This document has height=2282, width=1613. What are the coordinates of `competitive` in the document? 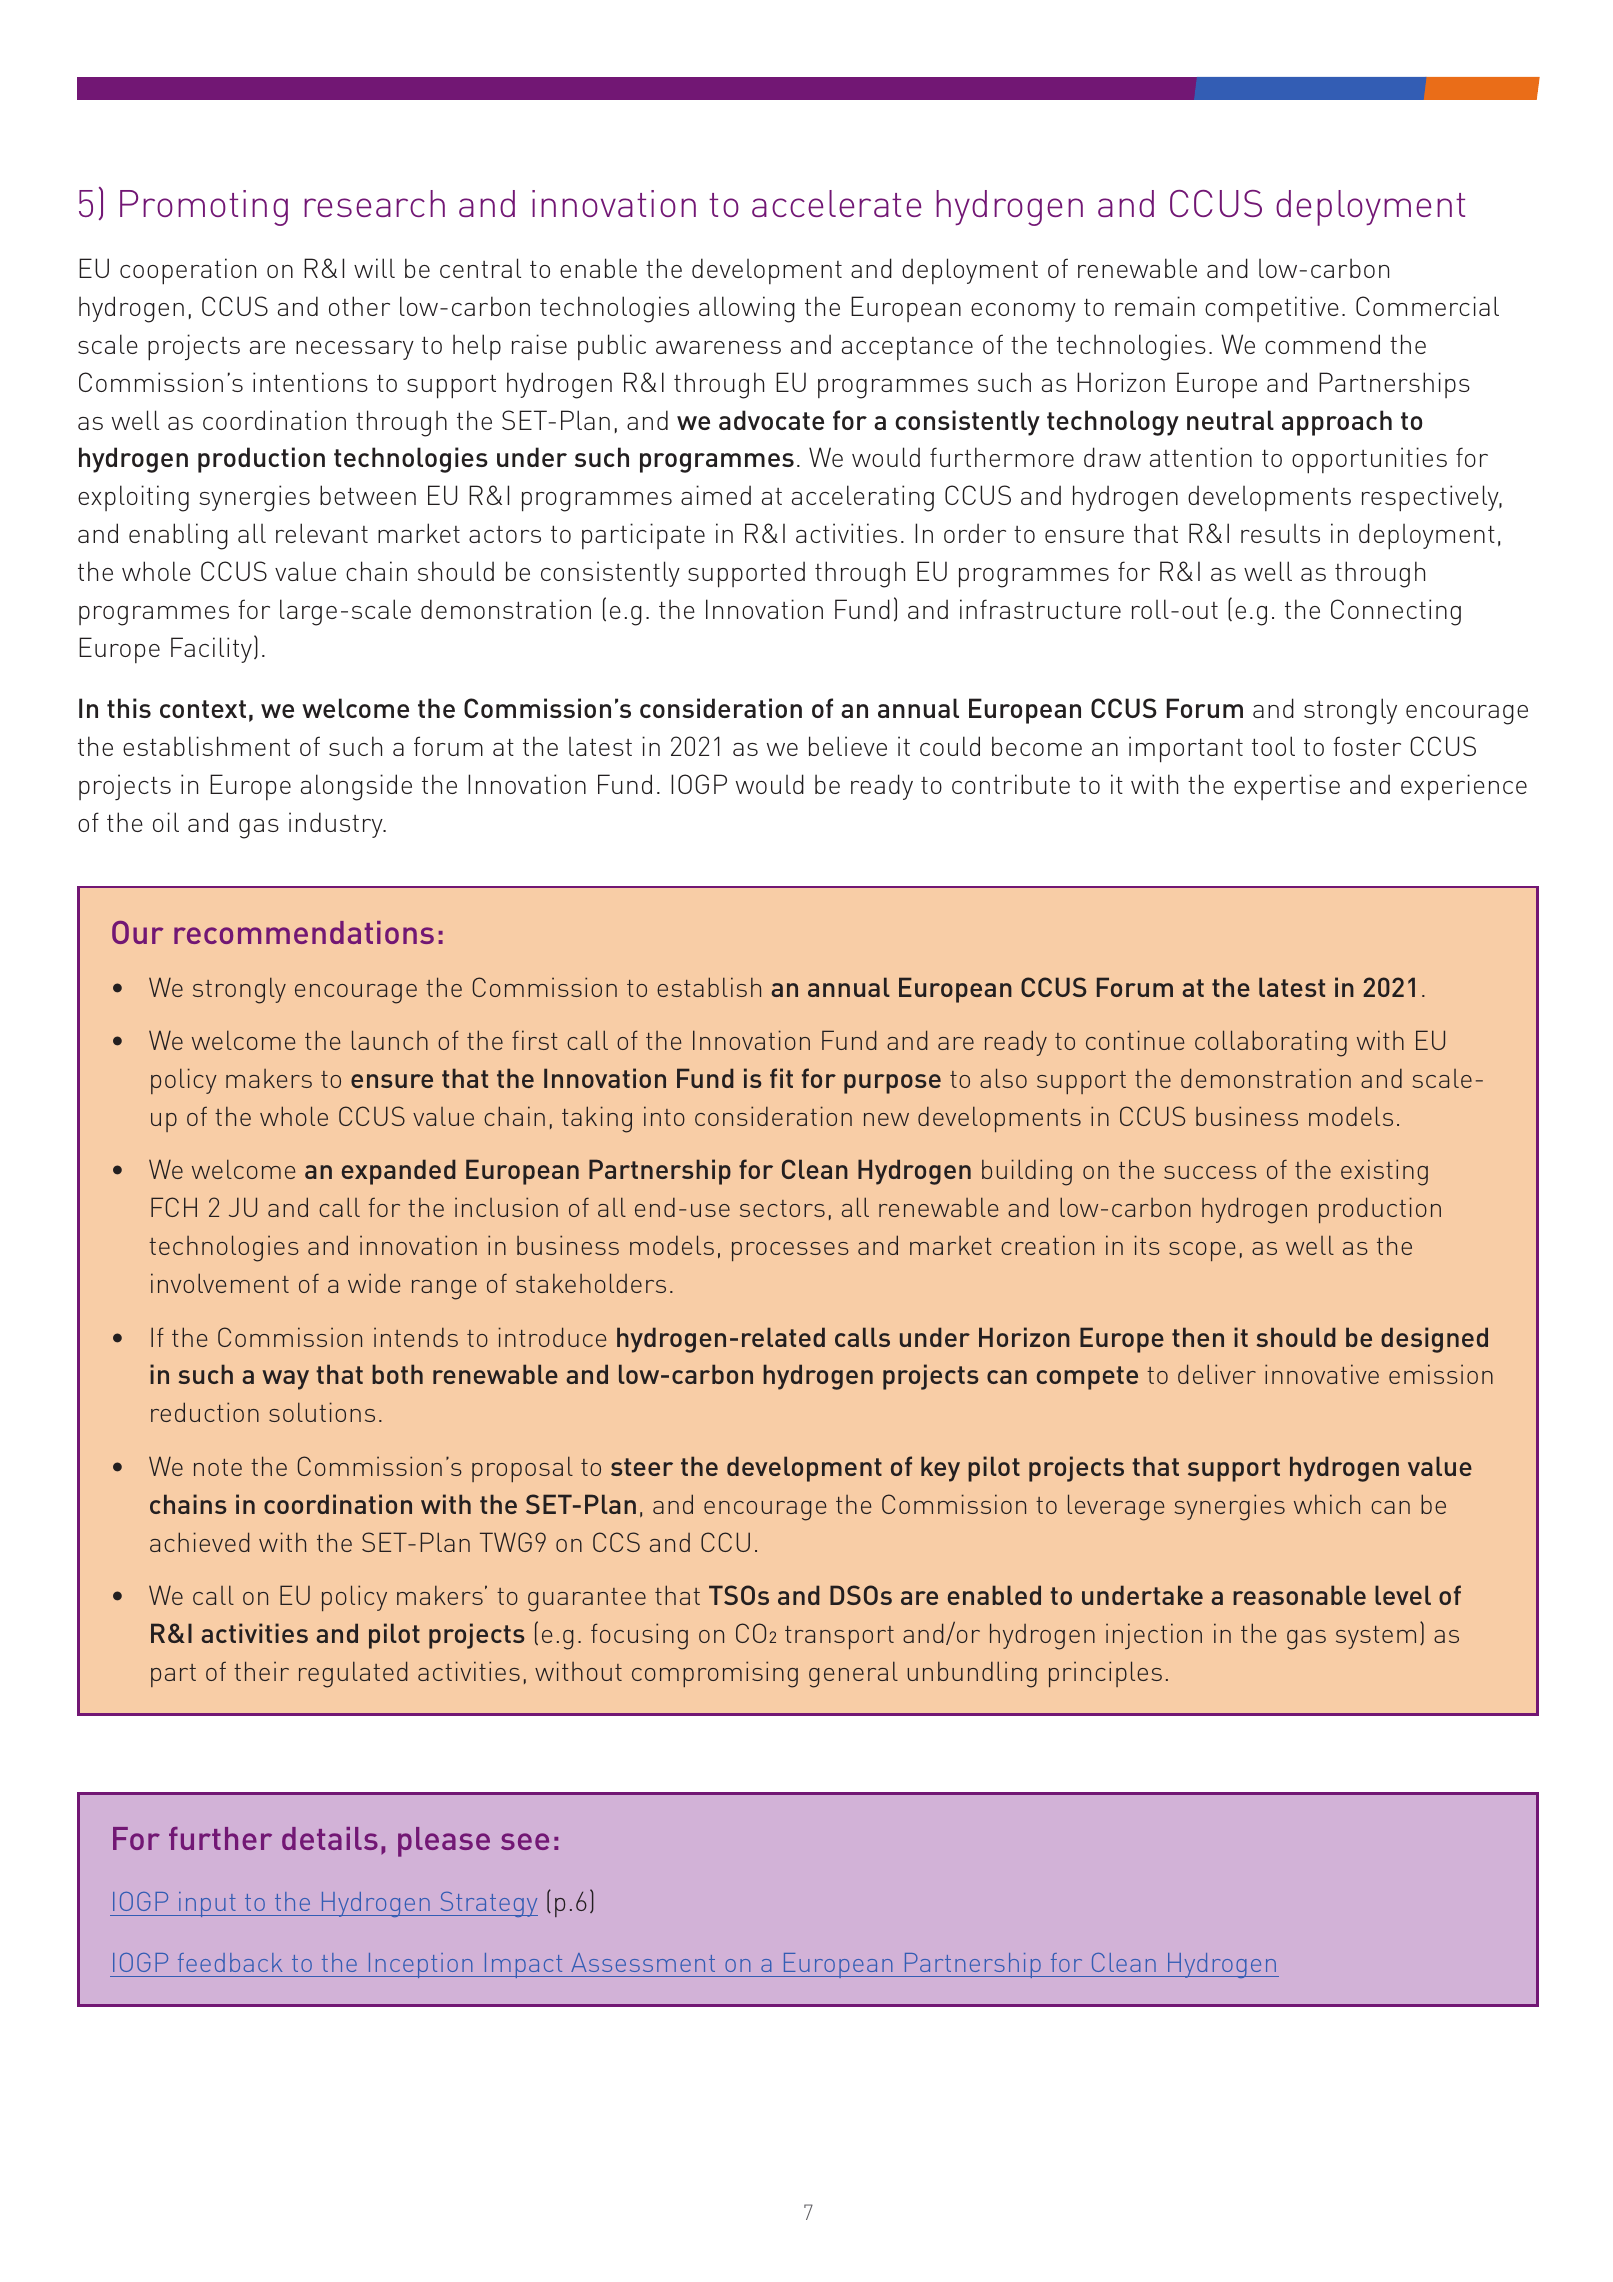 It's located at (1272, 309).
